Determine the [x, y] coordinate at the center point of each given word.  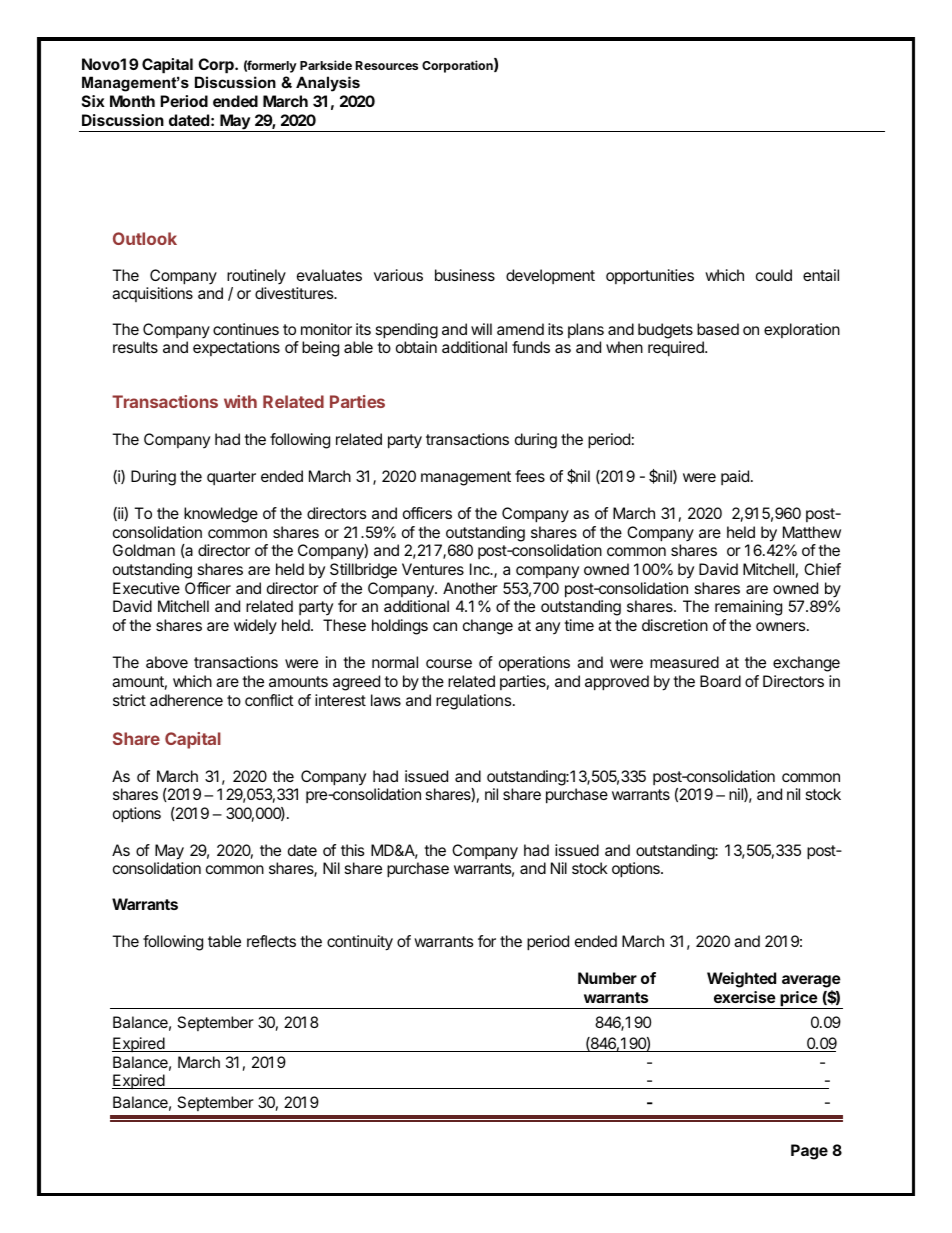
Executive [146, 588]
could [774, 275]
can [445, 626]
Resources [387, 65]
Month [132, 101]
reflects [271, 941]
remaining [748, 608]
